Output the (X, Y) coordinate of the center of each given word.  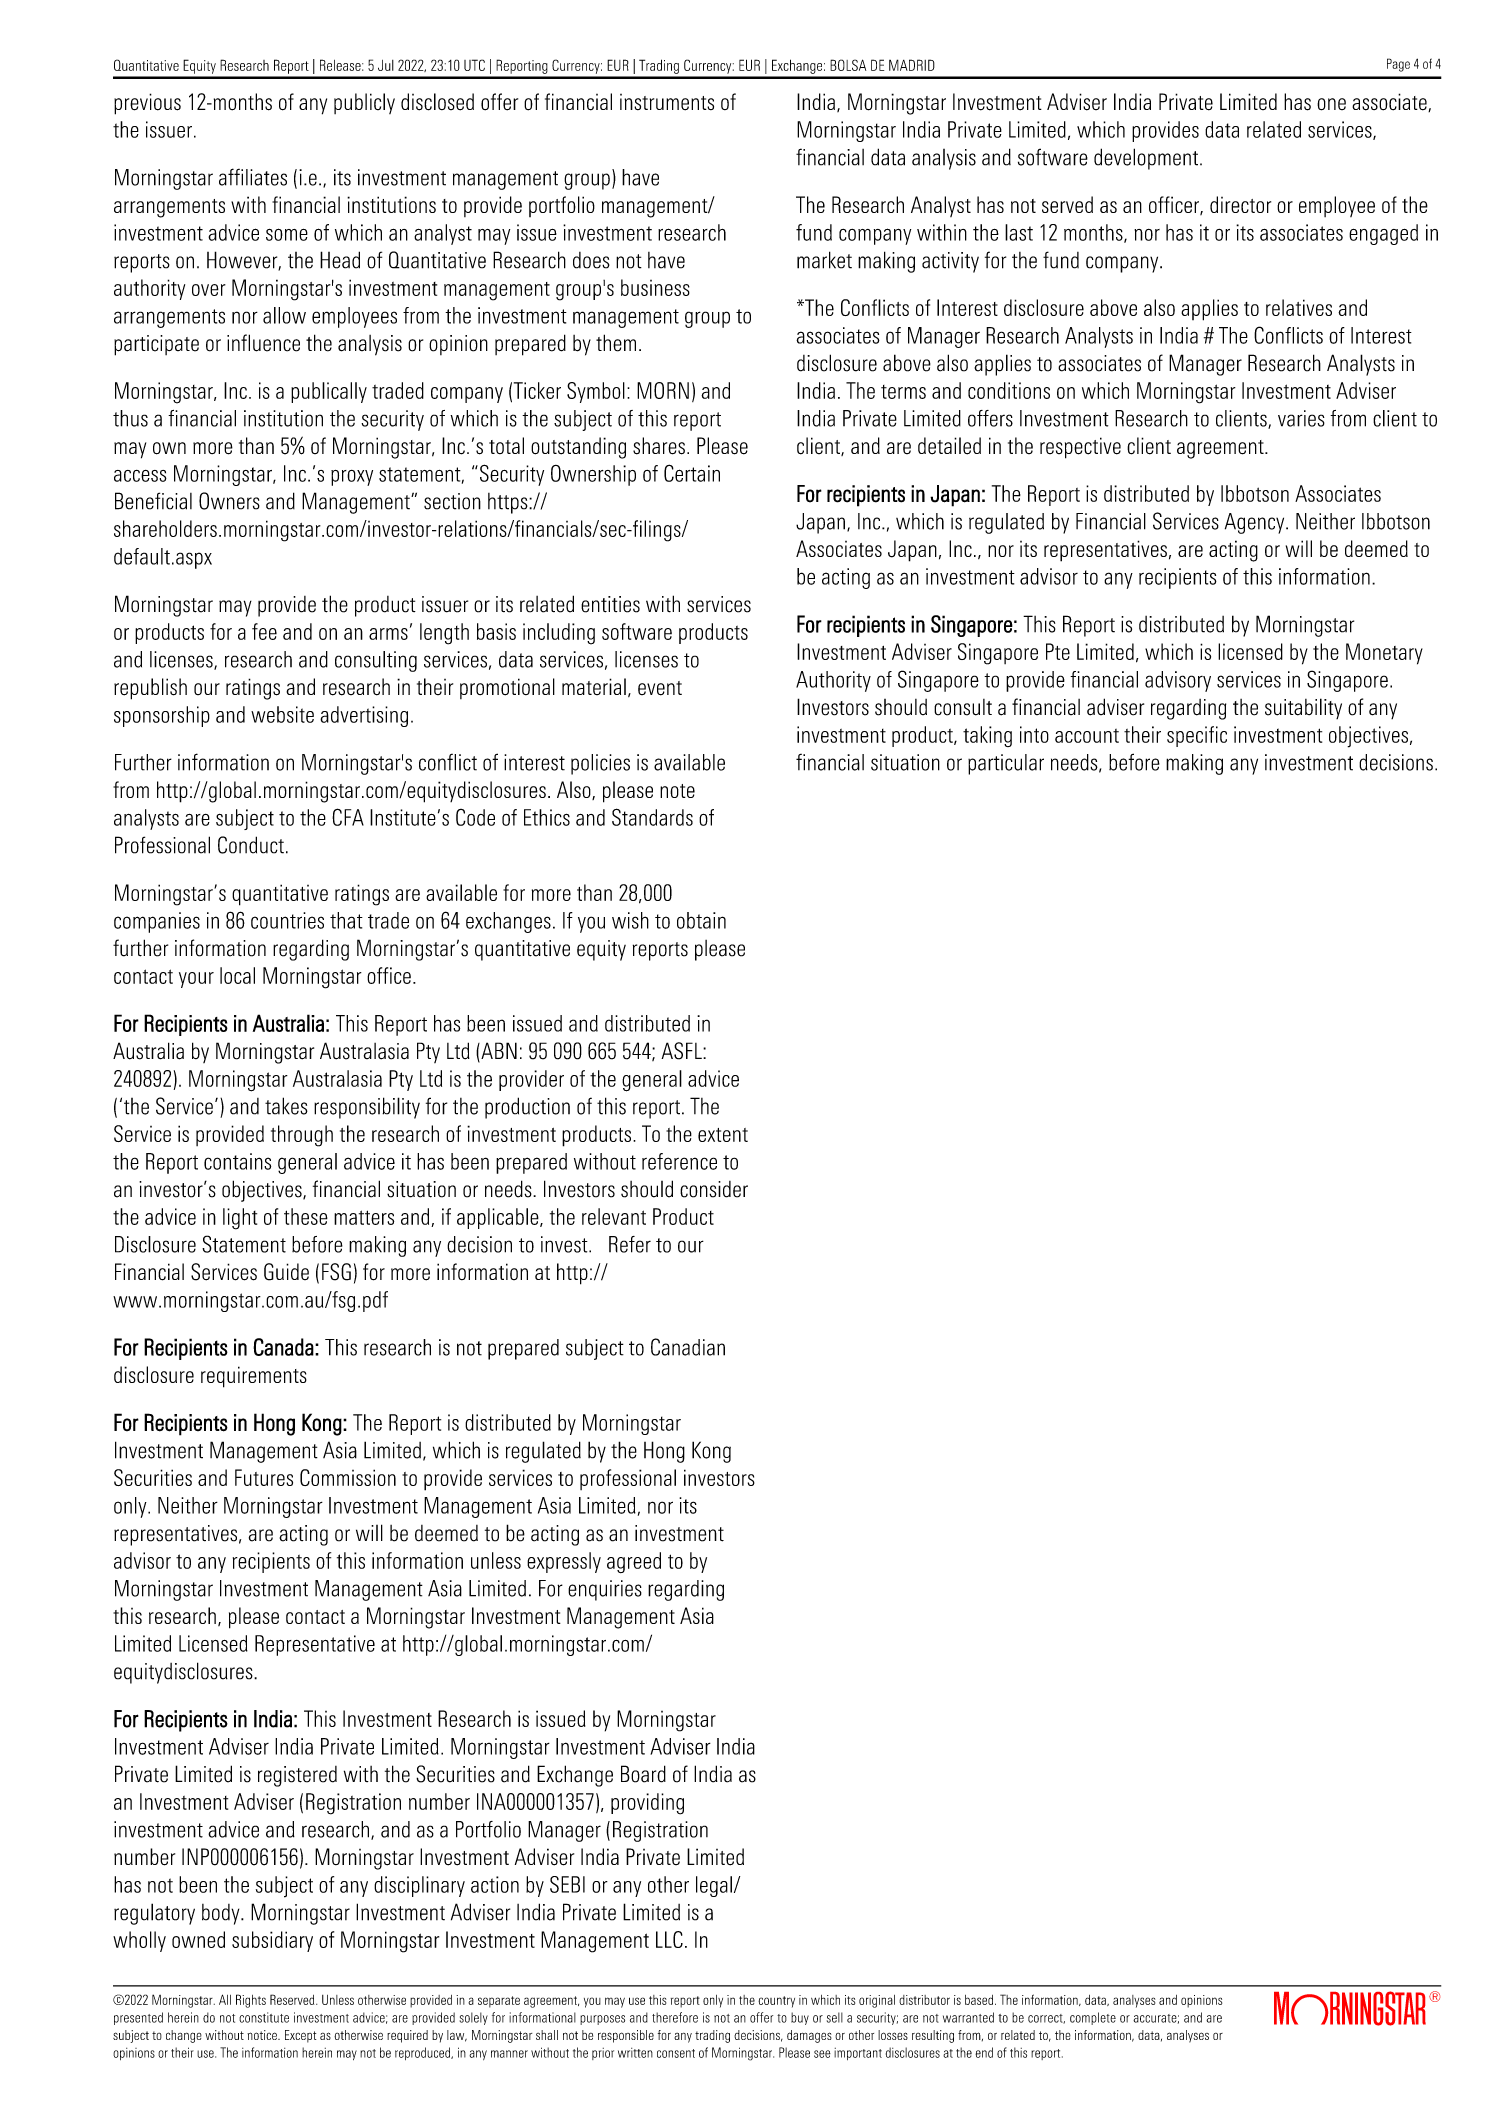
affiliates (253, 177)
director (1240, 204)
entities (610, 604)
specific (1197, 736)
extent (723, 1135)
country (776, 2002)
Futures (264, 1477)
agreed (634, 1562)
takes (286, 1106)
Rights (251, 2001)
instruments (667, 102)
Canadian (688, 1347)
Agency (1256, 523)
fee (264, 631)
